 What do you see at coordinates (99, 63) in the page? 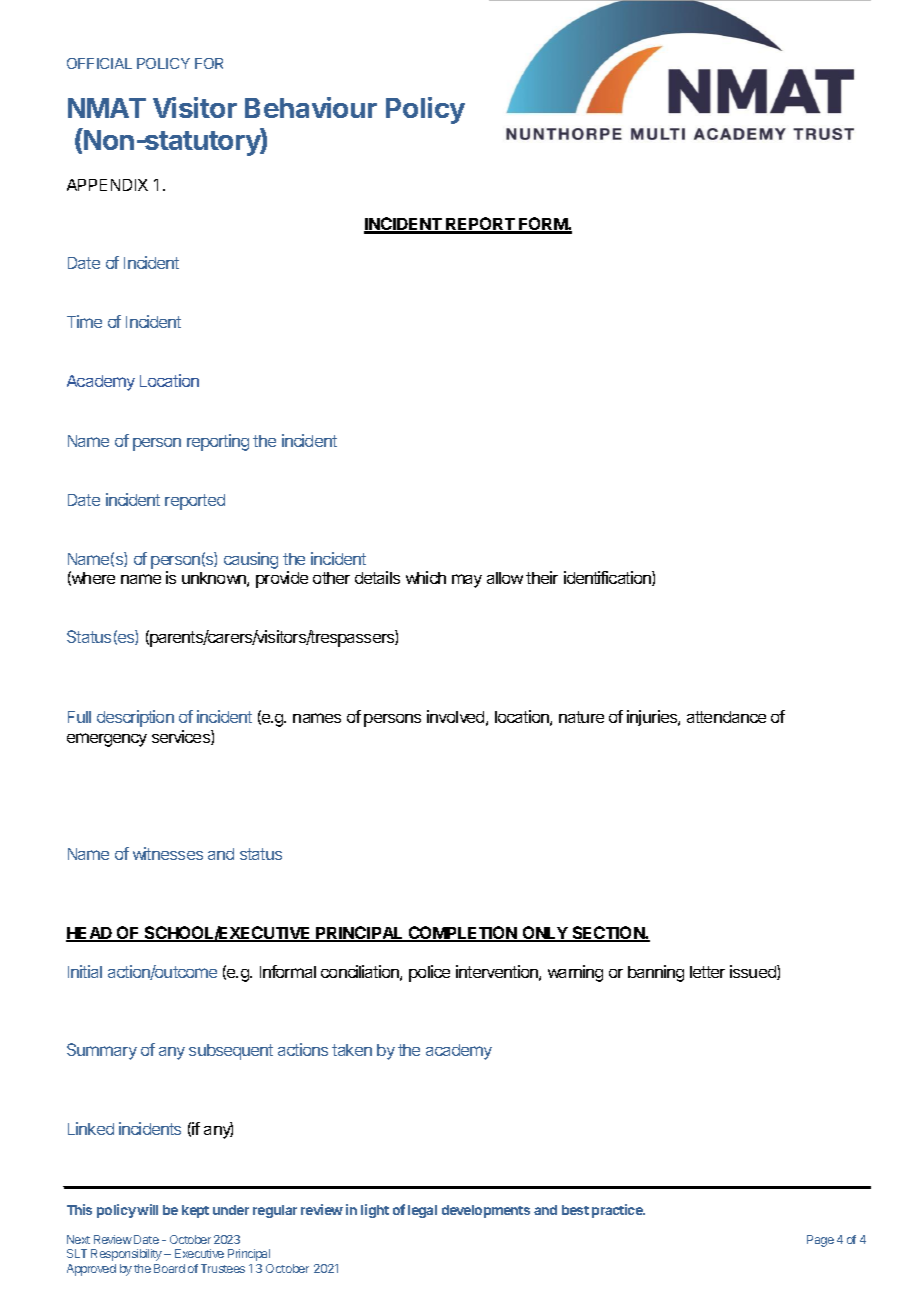
I see `OFFICIAL` at bounding box center [99, 63].
